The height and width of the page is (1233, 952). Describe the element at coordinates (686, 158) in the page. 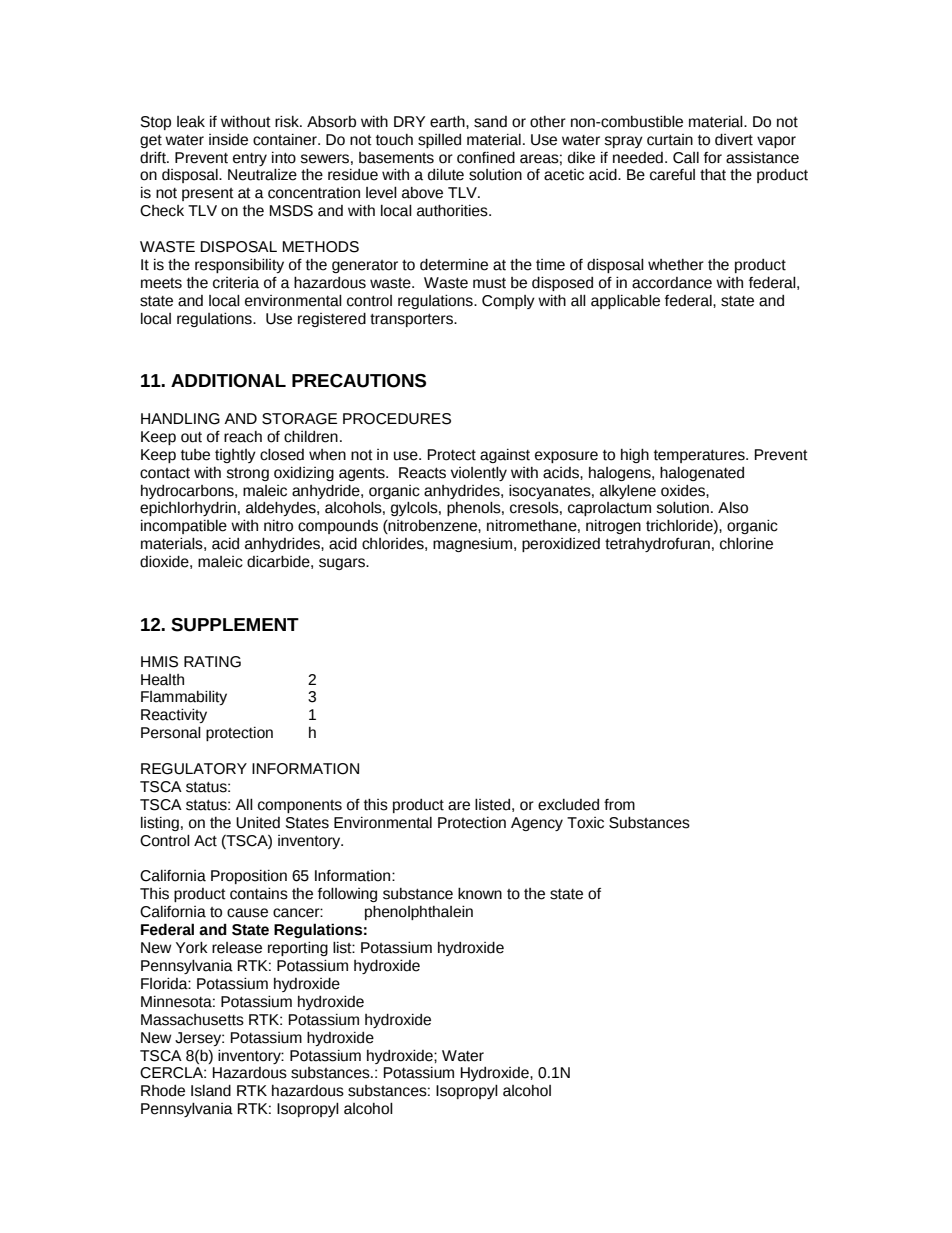

I see `Call` at that location.
